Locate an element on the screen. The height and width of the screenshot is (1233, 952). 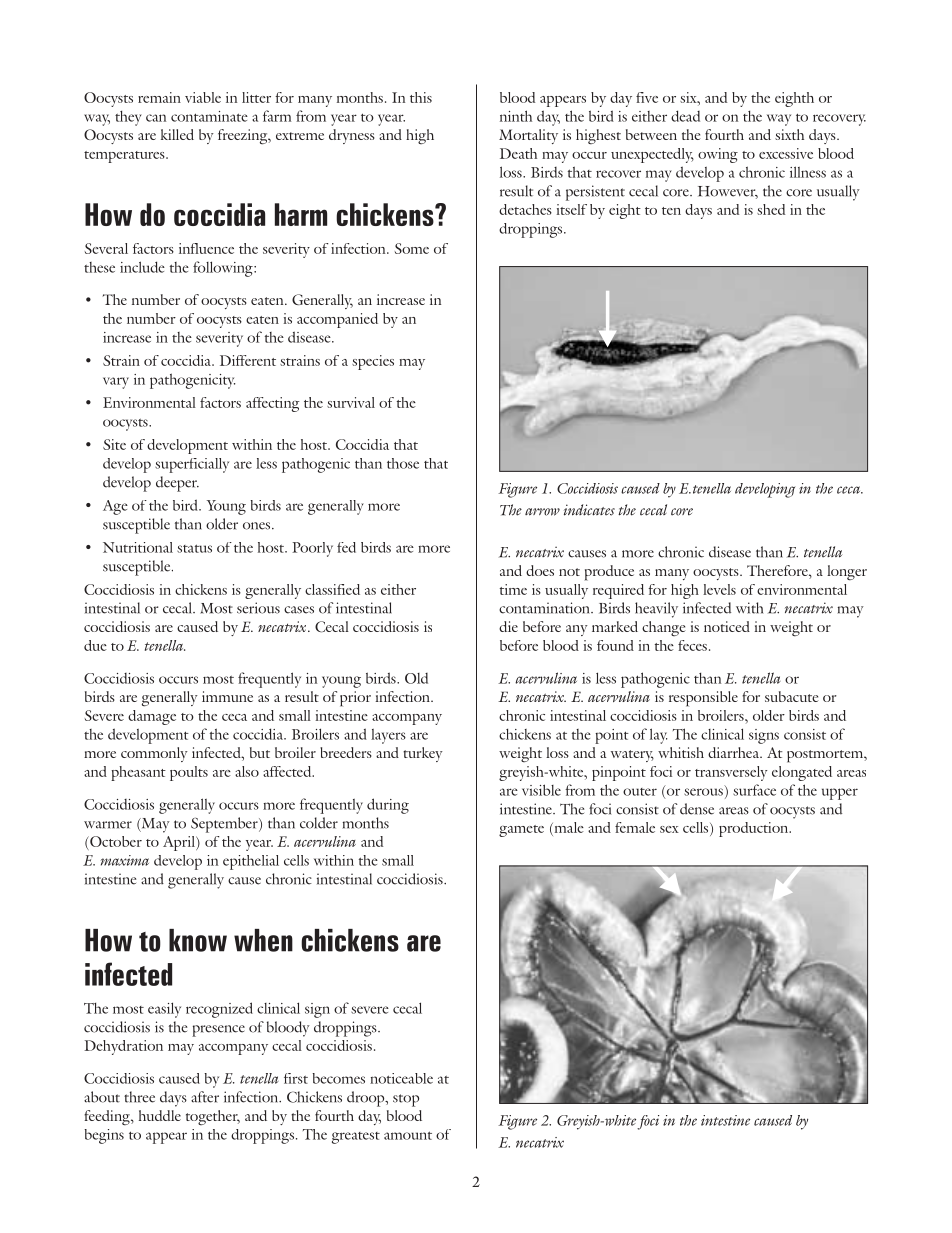
turkey is located at coordinates (423, 754).
